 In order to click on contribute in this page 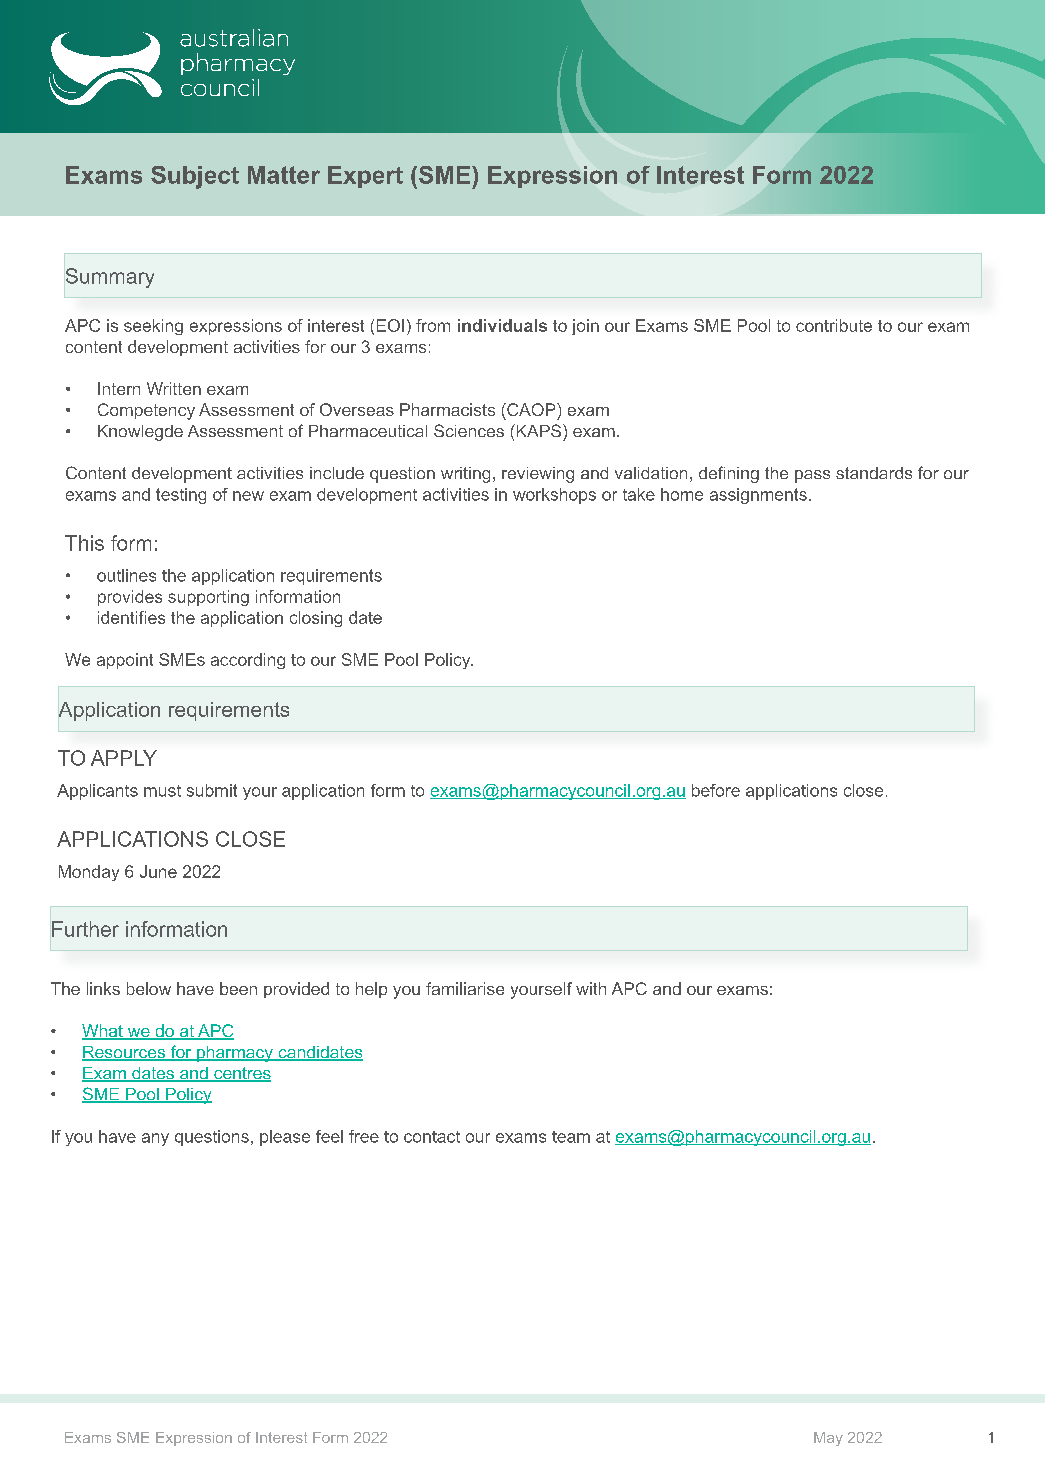, I will do `click(834, 325)`.
